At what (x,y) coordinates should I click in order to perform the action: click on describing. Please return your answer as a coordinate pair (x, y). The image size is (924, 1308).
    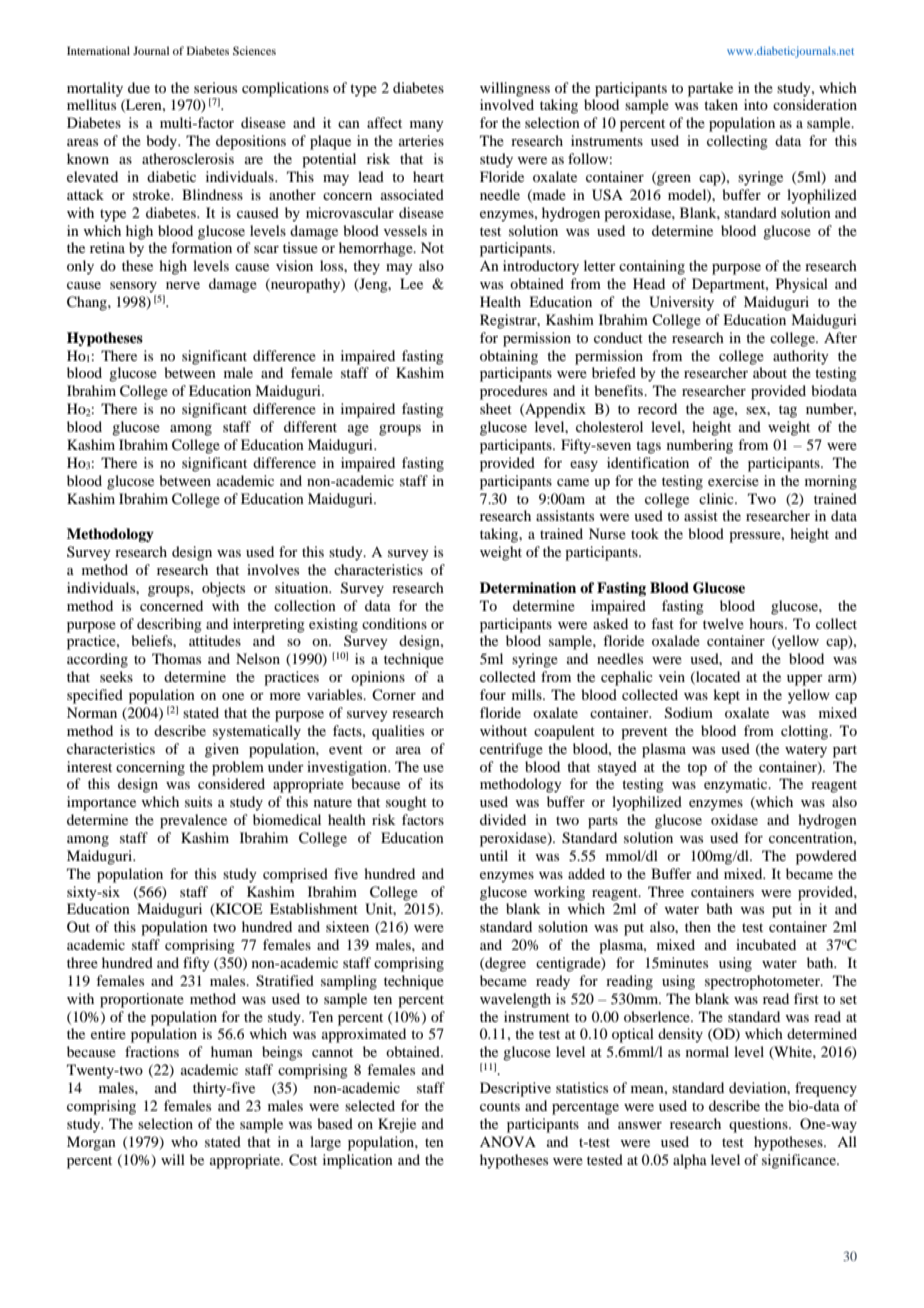
    Looking at the image, I should click on (169, 625).
